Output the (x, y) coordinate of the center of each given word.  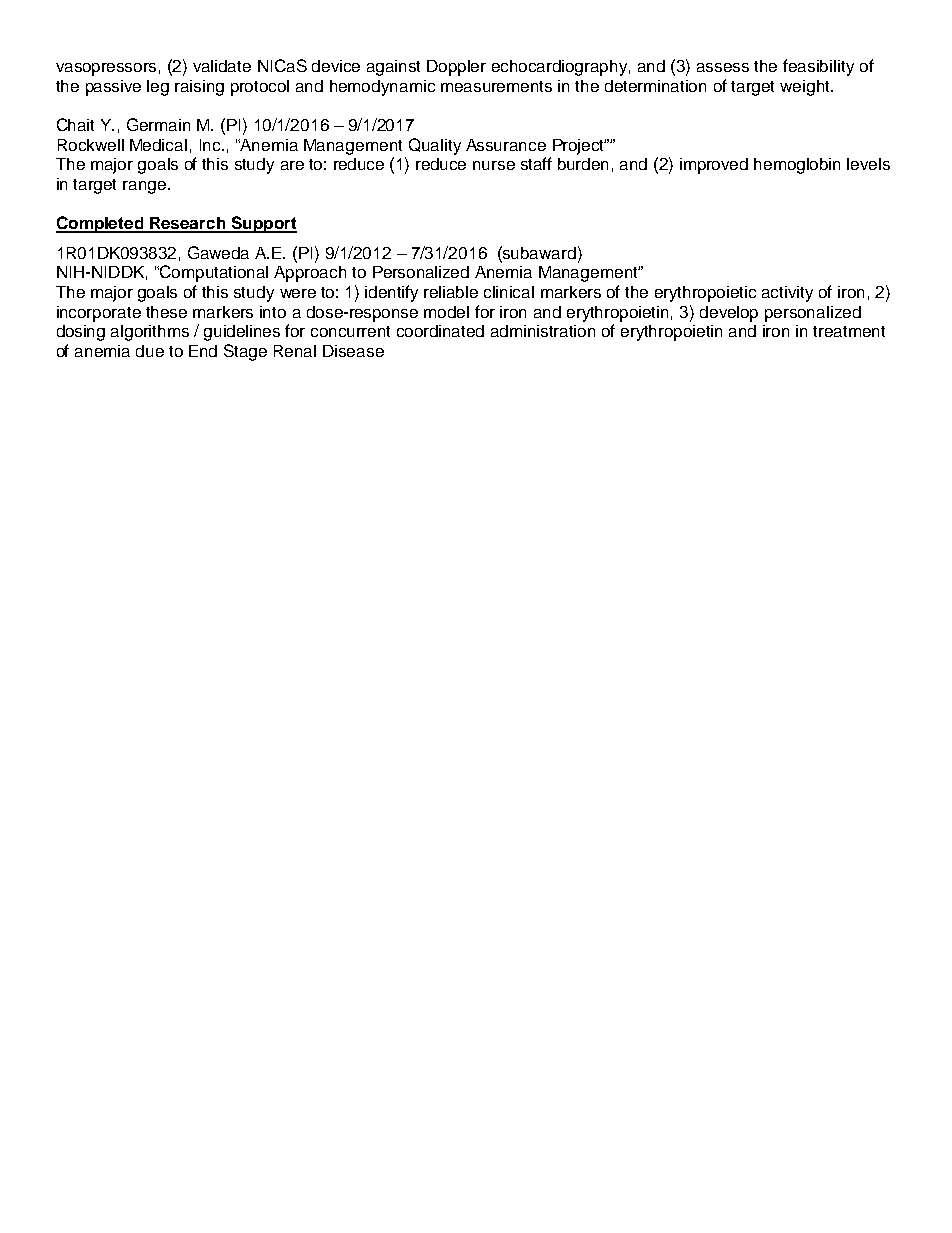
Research (188, 224)
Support (263, 224)
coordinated (440, 331)
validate (222, 66)
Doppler (456, 68)
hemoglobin (797, 166)
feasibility (818, 67)
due (150, 351)
